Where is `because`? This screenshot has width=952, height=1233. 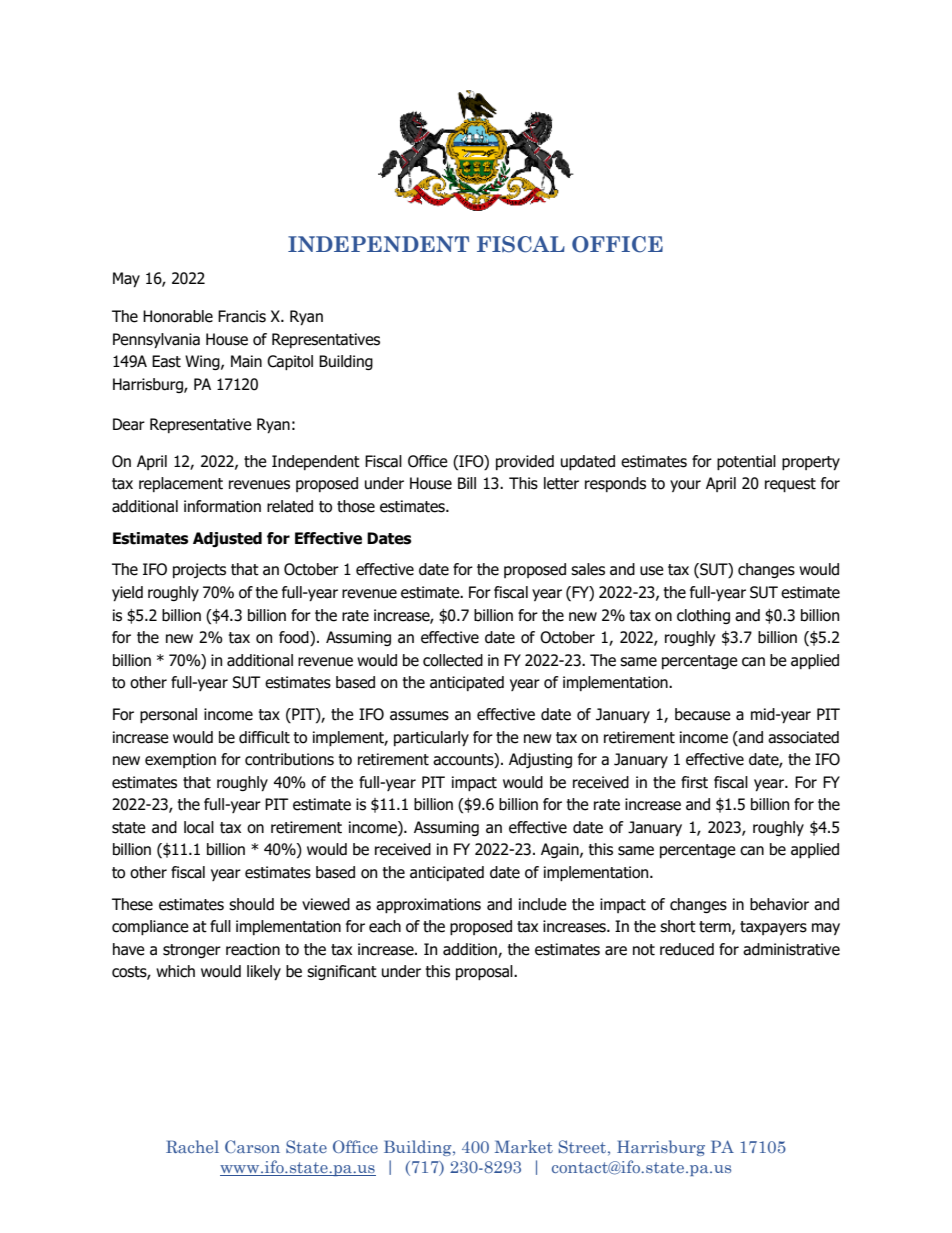 because is located at coordinates (703, 714).
